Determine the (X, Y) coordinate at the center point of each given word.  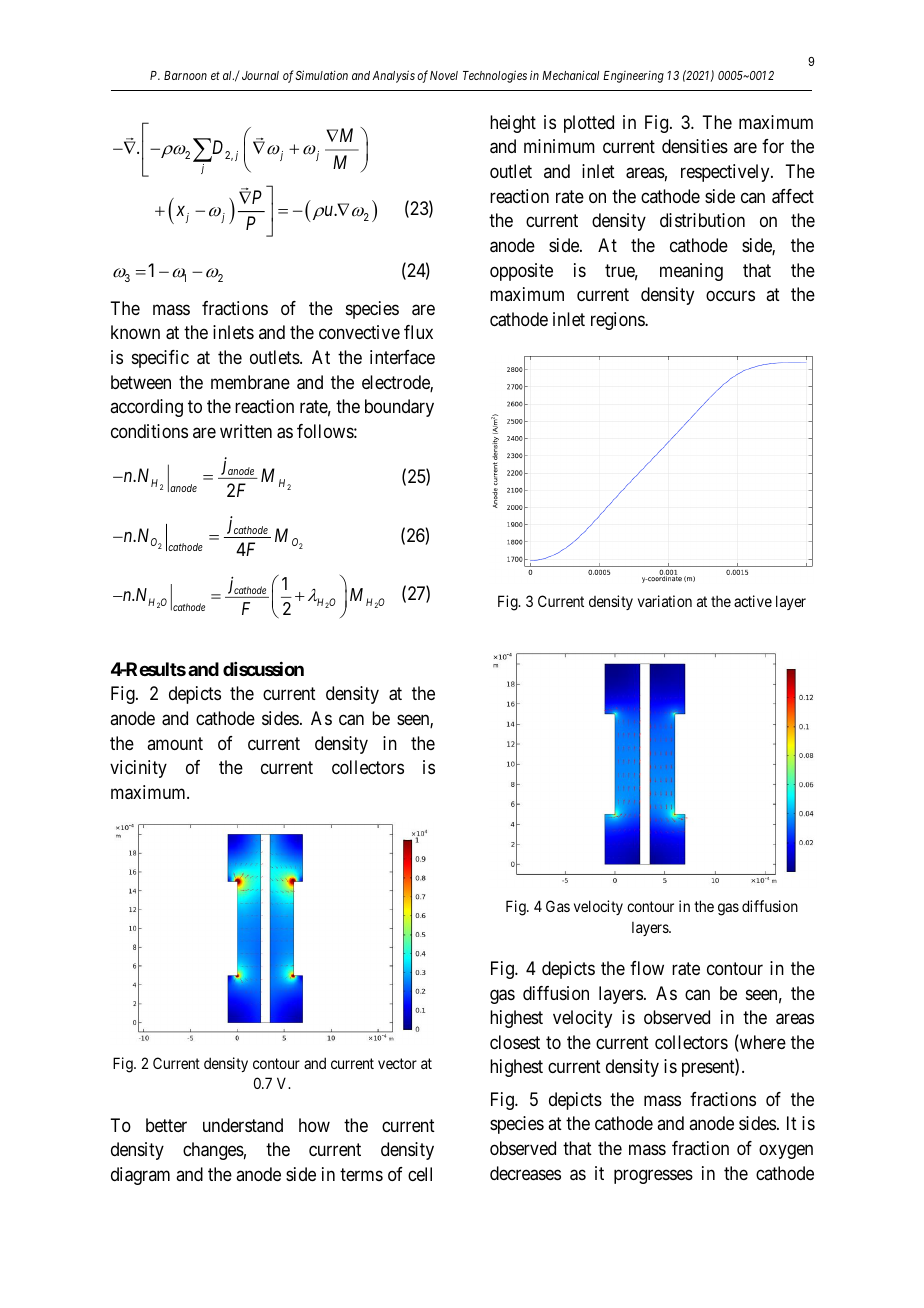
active (753, 601)
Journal (260, 75)
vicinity (138, 769)
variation (665, 601)
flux (418, 332)
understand (243, 1125)
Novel (444, 75)
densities (695, 146)
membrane (250, 382)
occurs (730, 296)
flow (647, 968)
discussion (263, 669)
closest (515, 1042)
